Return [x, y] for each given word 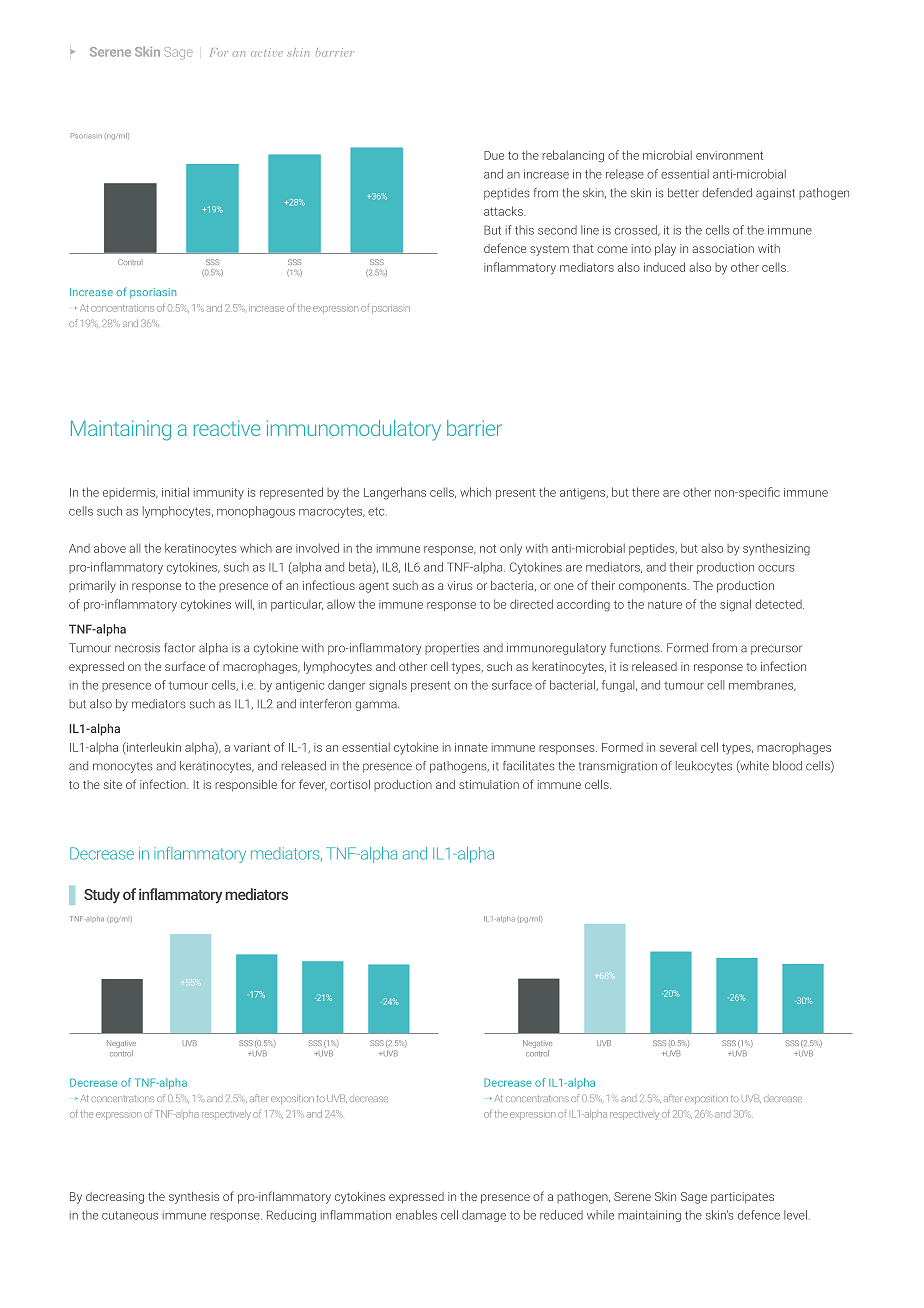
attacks [504, 211]
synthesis [194, 1198]
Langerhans [395, 493]
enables [416, 1215]
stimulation [489, 784]
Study [102, 895]
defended [727, 193]
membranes [762, 685]
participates [742, 1198]
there [645, 492]
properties [452, 649]
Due [494, 155]
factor [179, 648]
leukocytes [704, 767]
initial [175, 492]
